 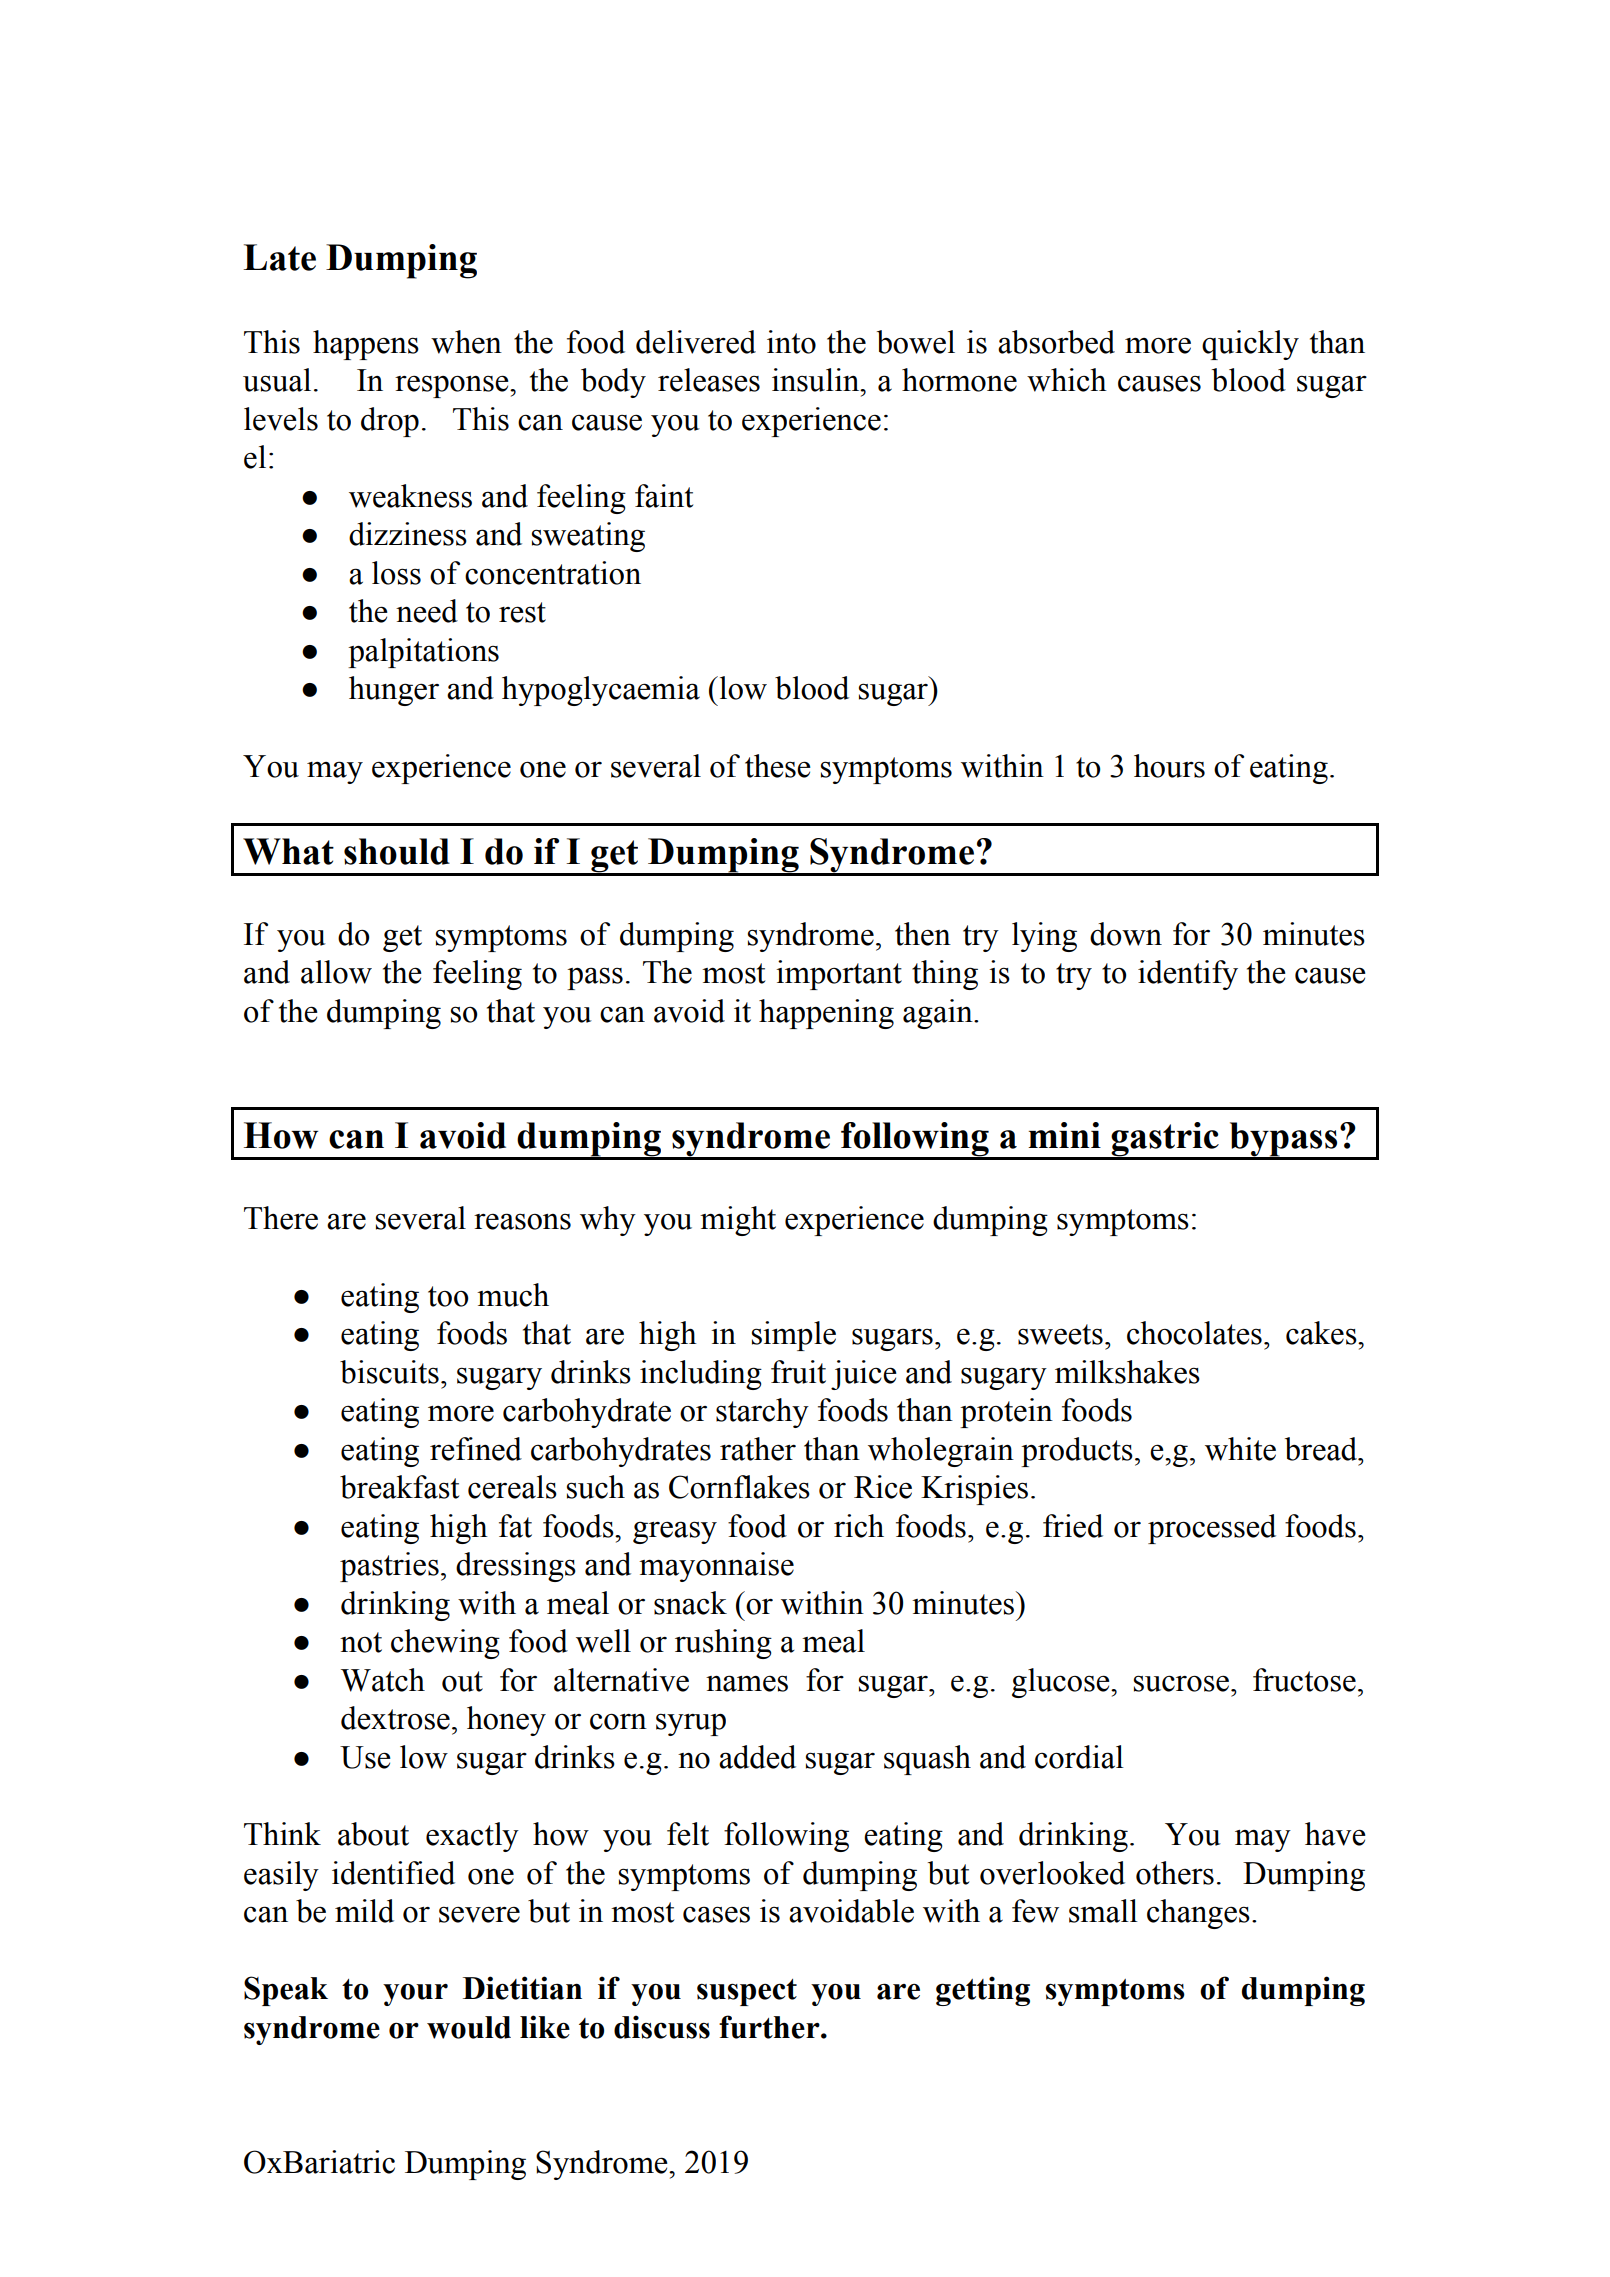 I want to click on quickly, so click(x=1250, y=345).
